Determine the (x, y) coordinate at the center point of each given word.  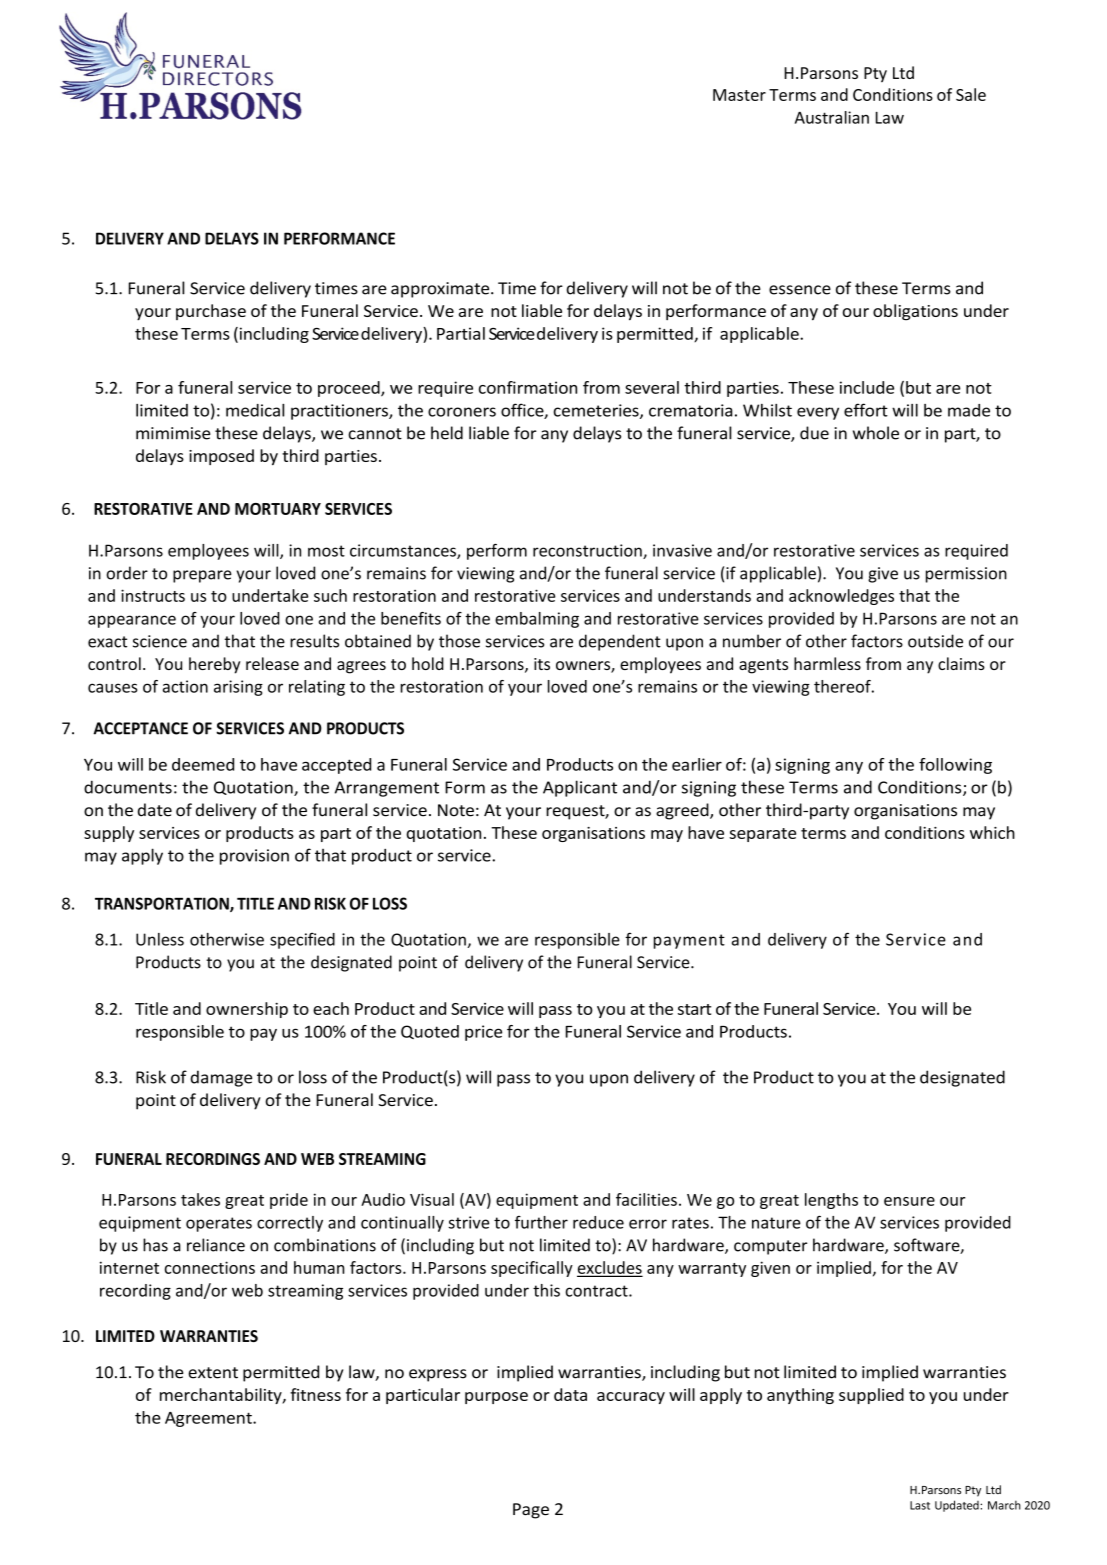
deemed (203, 764)
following (955, 766)
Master (739, 95)
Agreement (209, 1419)
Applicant (580, 788)
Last (920, 1505)
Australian (832, 117)
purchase (211, 312)
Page (531, 1511)
